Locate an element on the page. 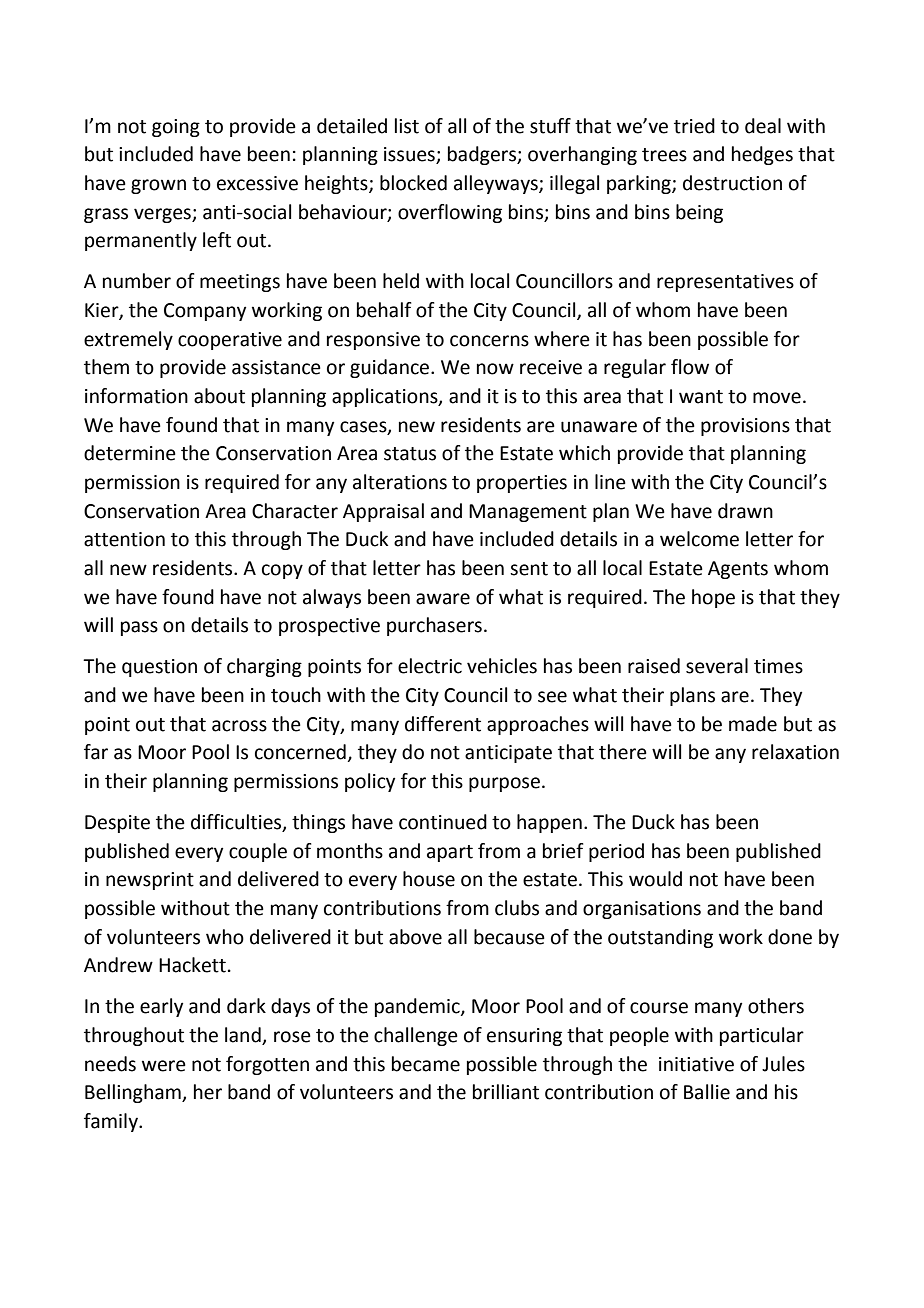  purchasers is located at coordinates (434, 626).
